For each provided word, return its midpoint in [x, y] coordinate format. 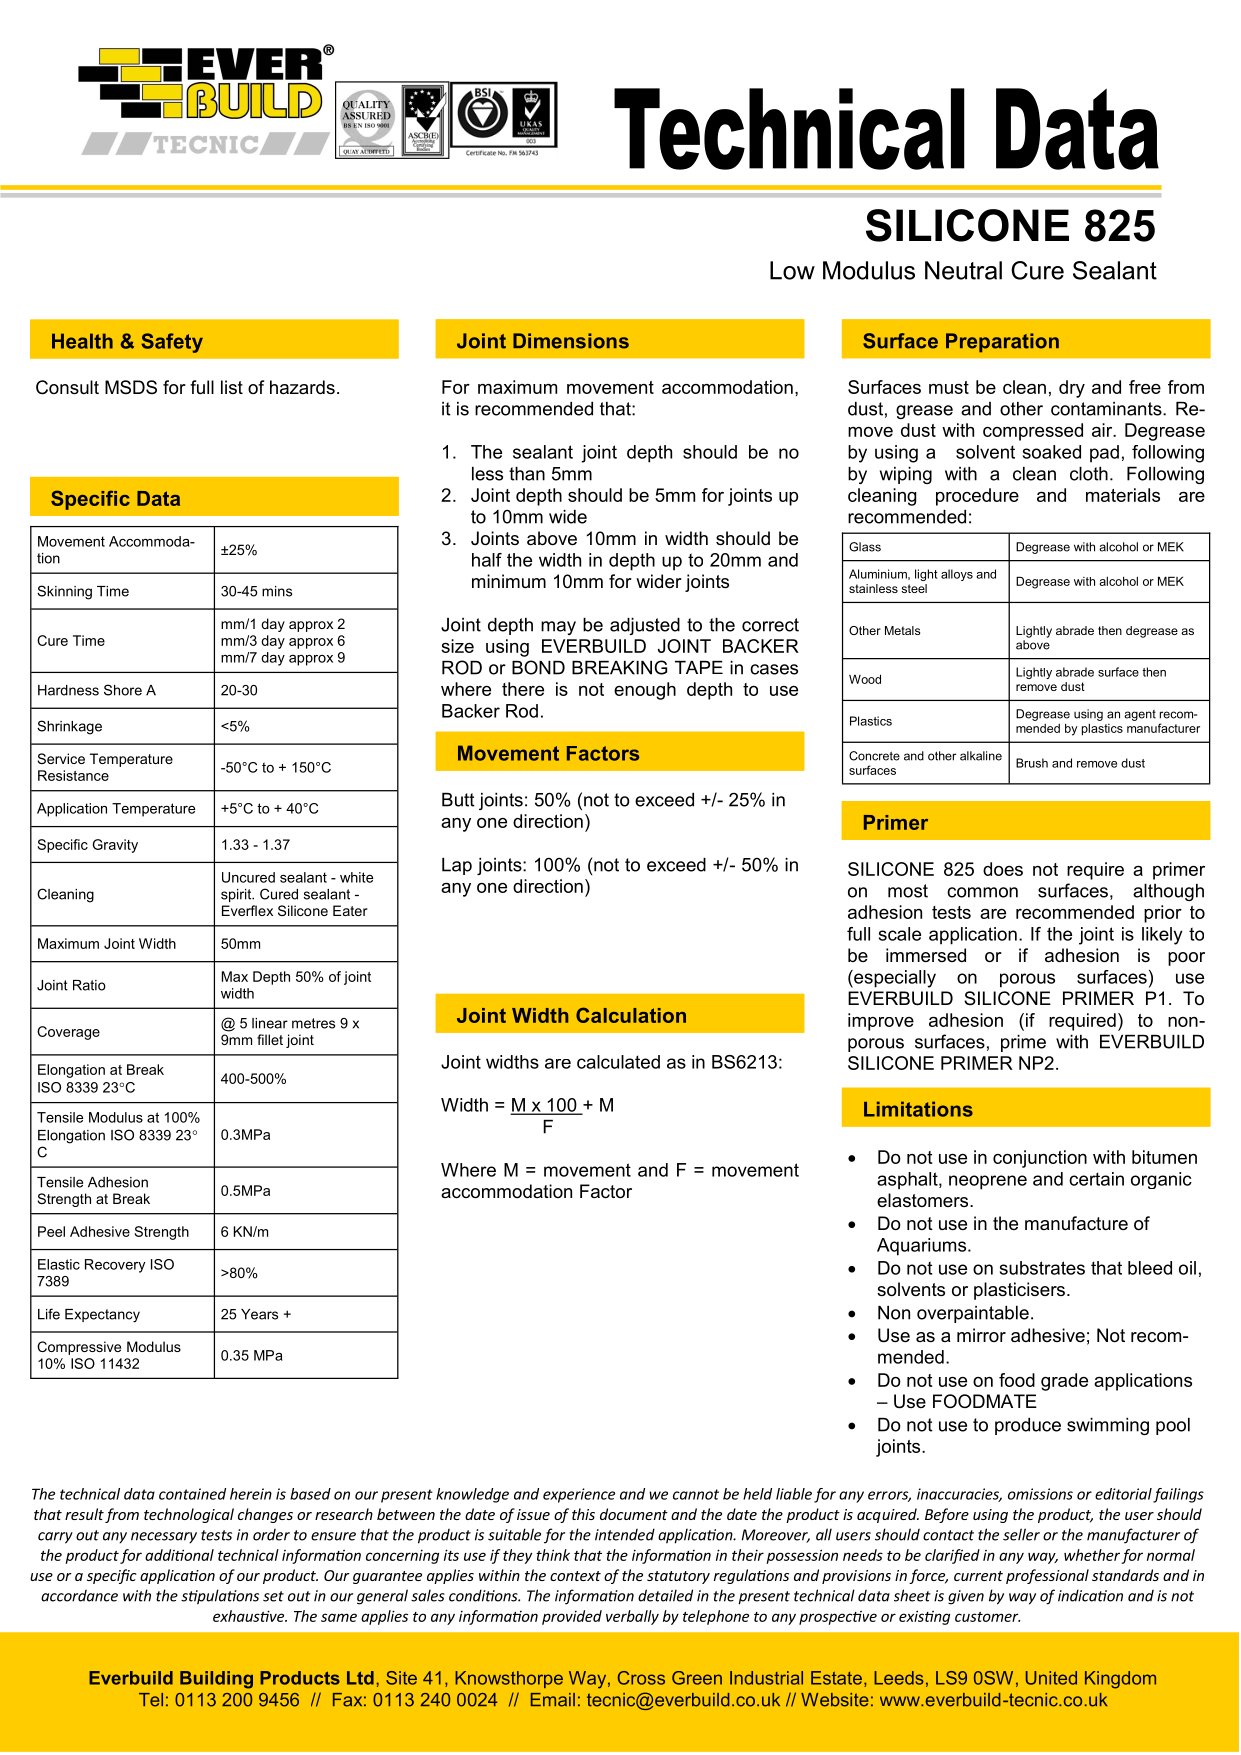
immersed [926, 955]
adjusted [645, 626]
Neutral [963, 270]
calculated [618, 1062]
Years [259, 1314]
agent [1140, 715]
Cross [641, 1678]
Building [216, 1680]
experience [579, 1495]
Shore [123, 690]
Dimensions [571, 341]
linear [270, 1023]
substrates [1042, 1268]
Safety [172, 343]
